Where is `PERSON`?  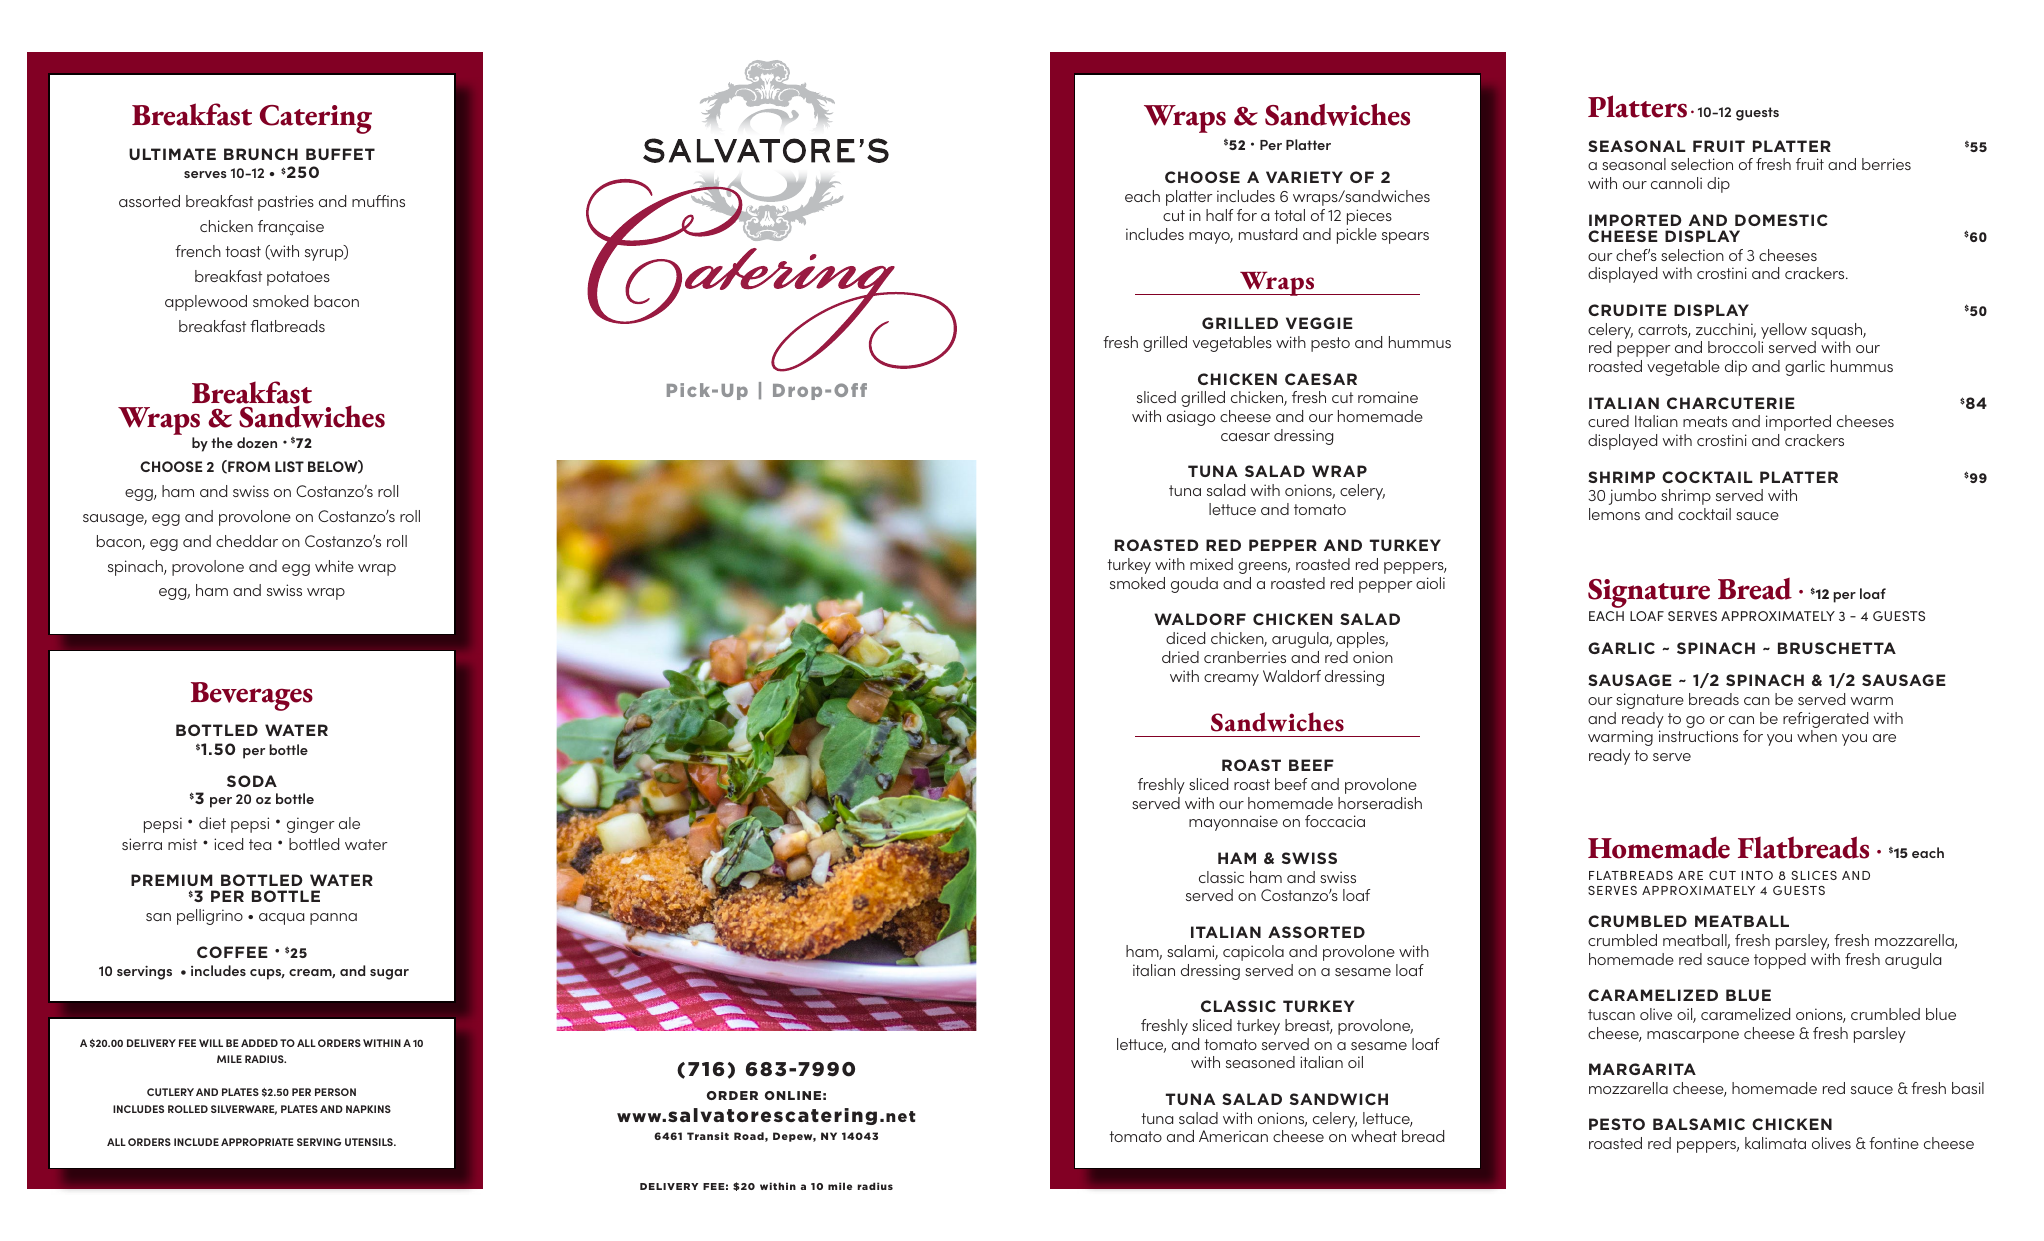
PERSON is located at coordinates (335, 1092).
